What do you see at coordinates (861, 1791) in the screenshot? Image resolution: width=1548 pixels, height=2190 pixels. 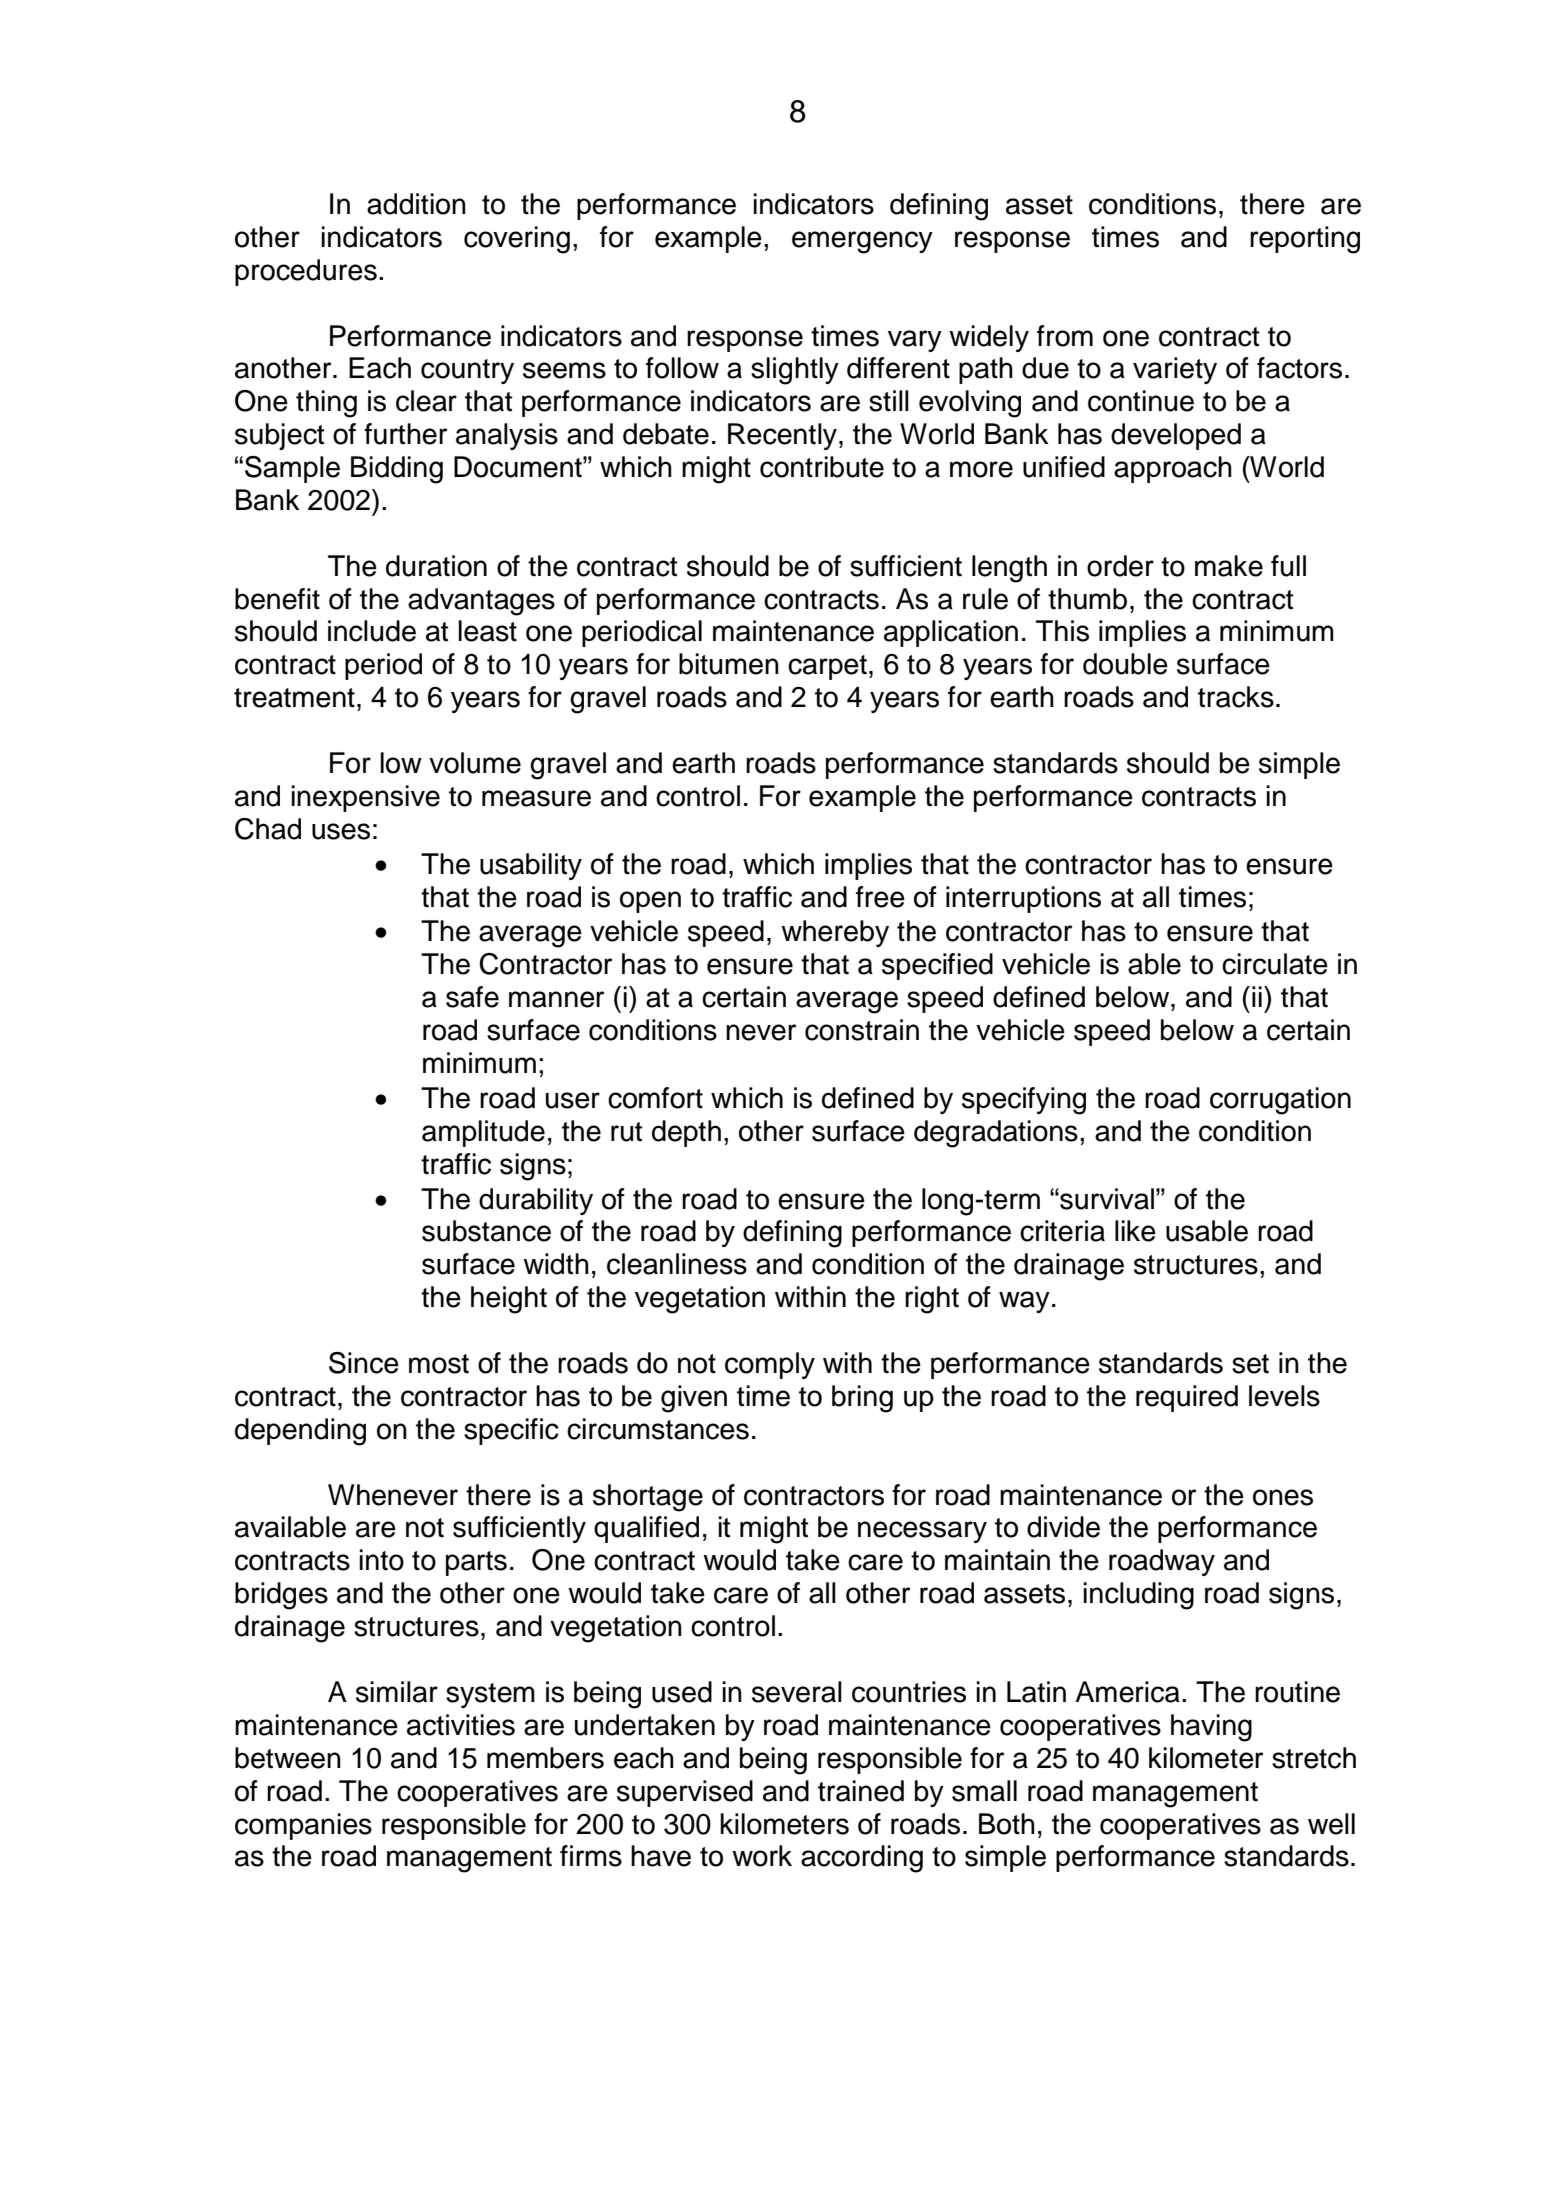 I see `trained` at bounding box center [861, 1791].
